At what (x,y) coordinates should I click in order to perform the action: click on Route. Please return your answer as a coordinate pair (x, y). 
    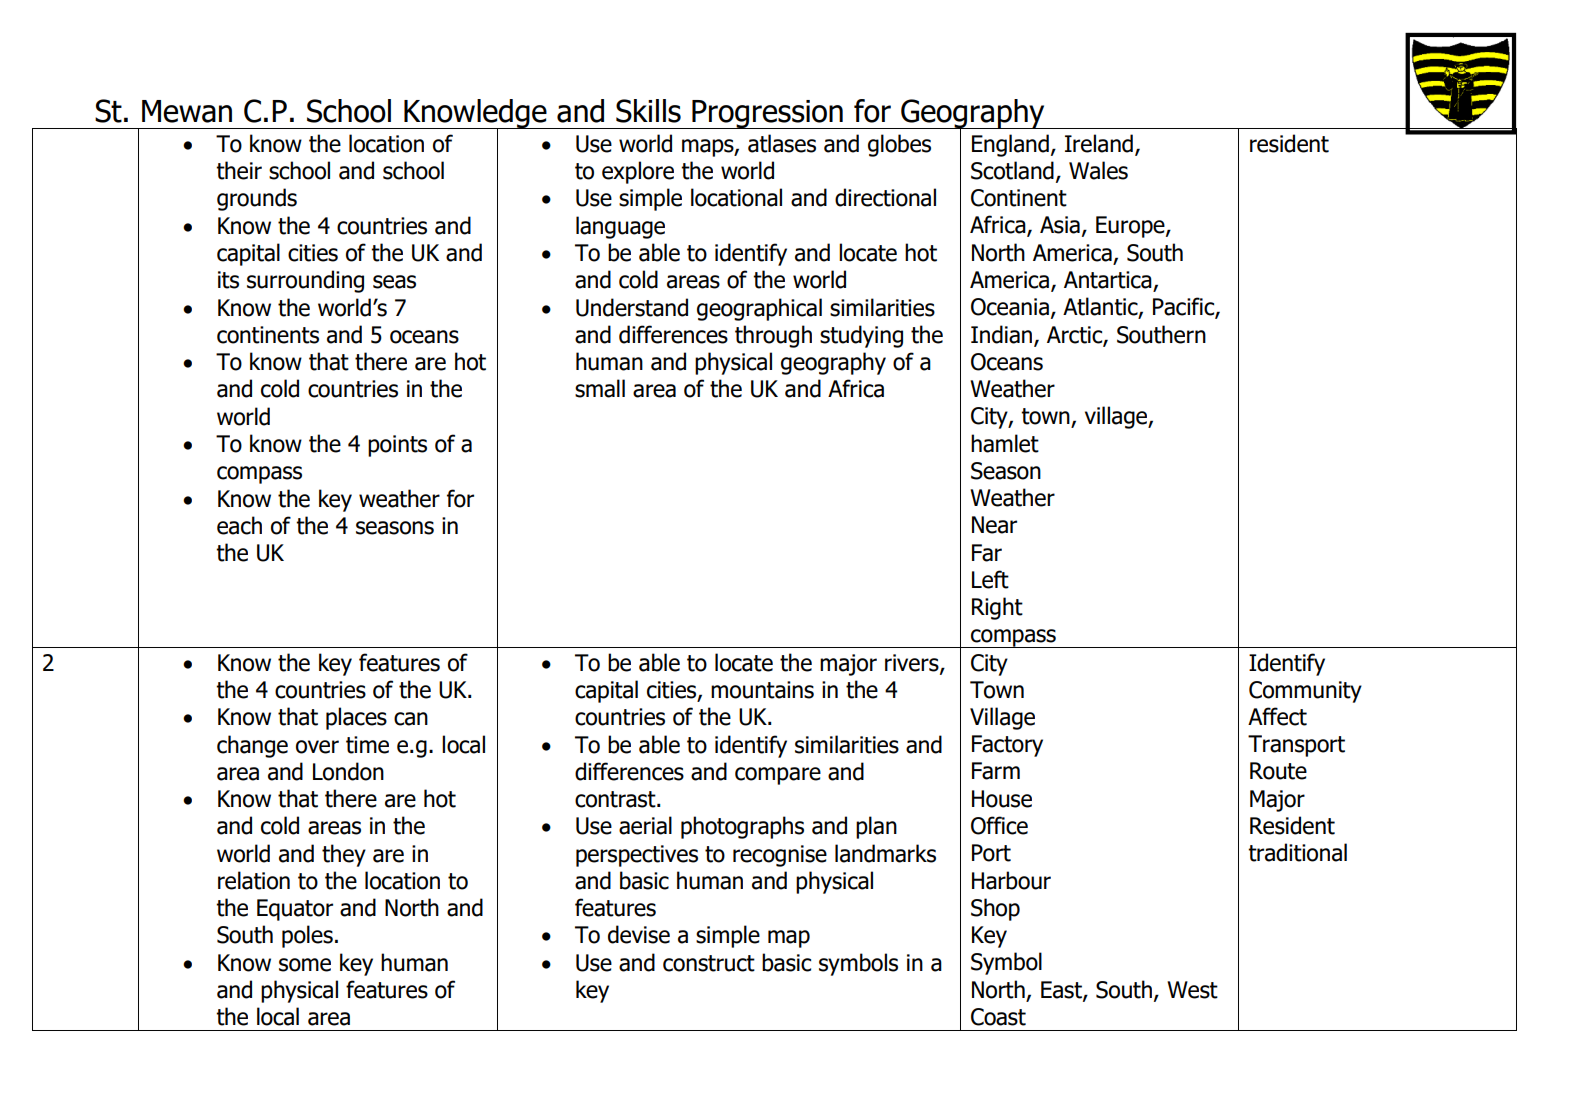
    Looking at the image, I should click on (1278, 771).
